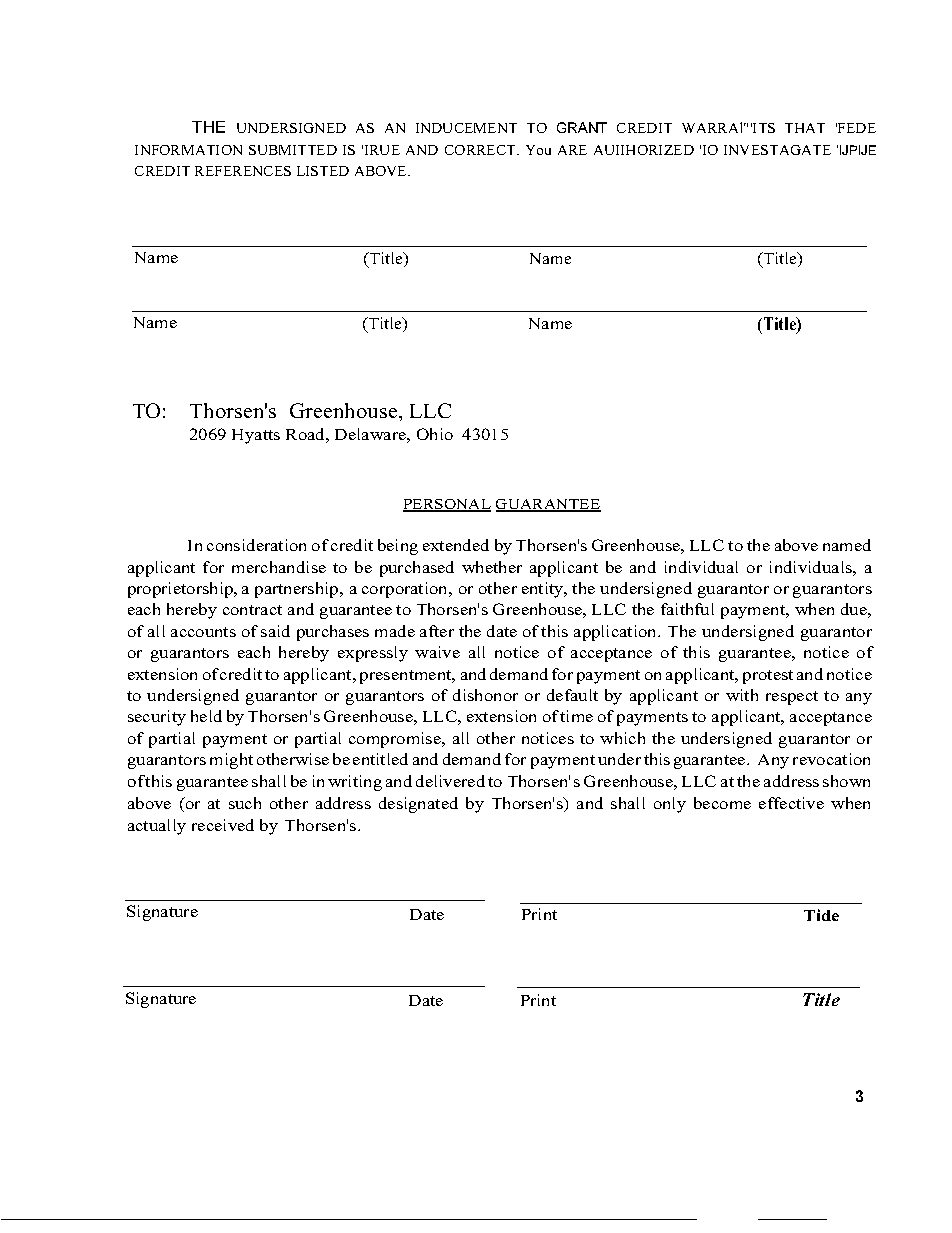 The image size is (952, 1233). Describe the element at coordinates (203, 632) in the screenshot. I see `accounts` at that location.
